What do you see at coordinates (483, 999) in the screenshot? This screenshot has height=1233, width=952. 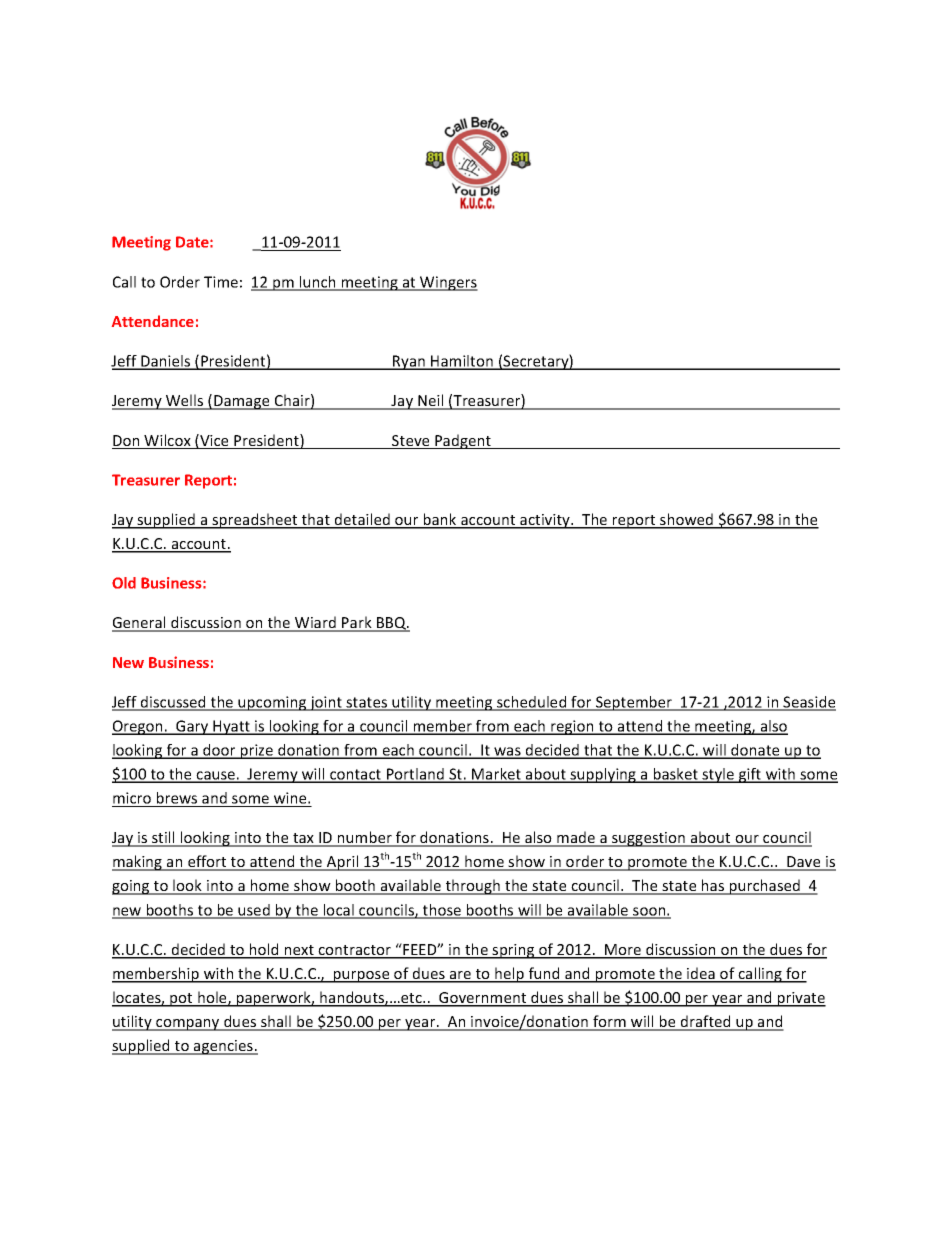 I see `Government` at bounding box center [483, 999].
